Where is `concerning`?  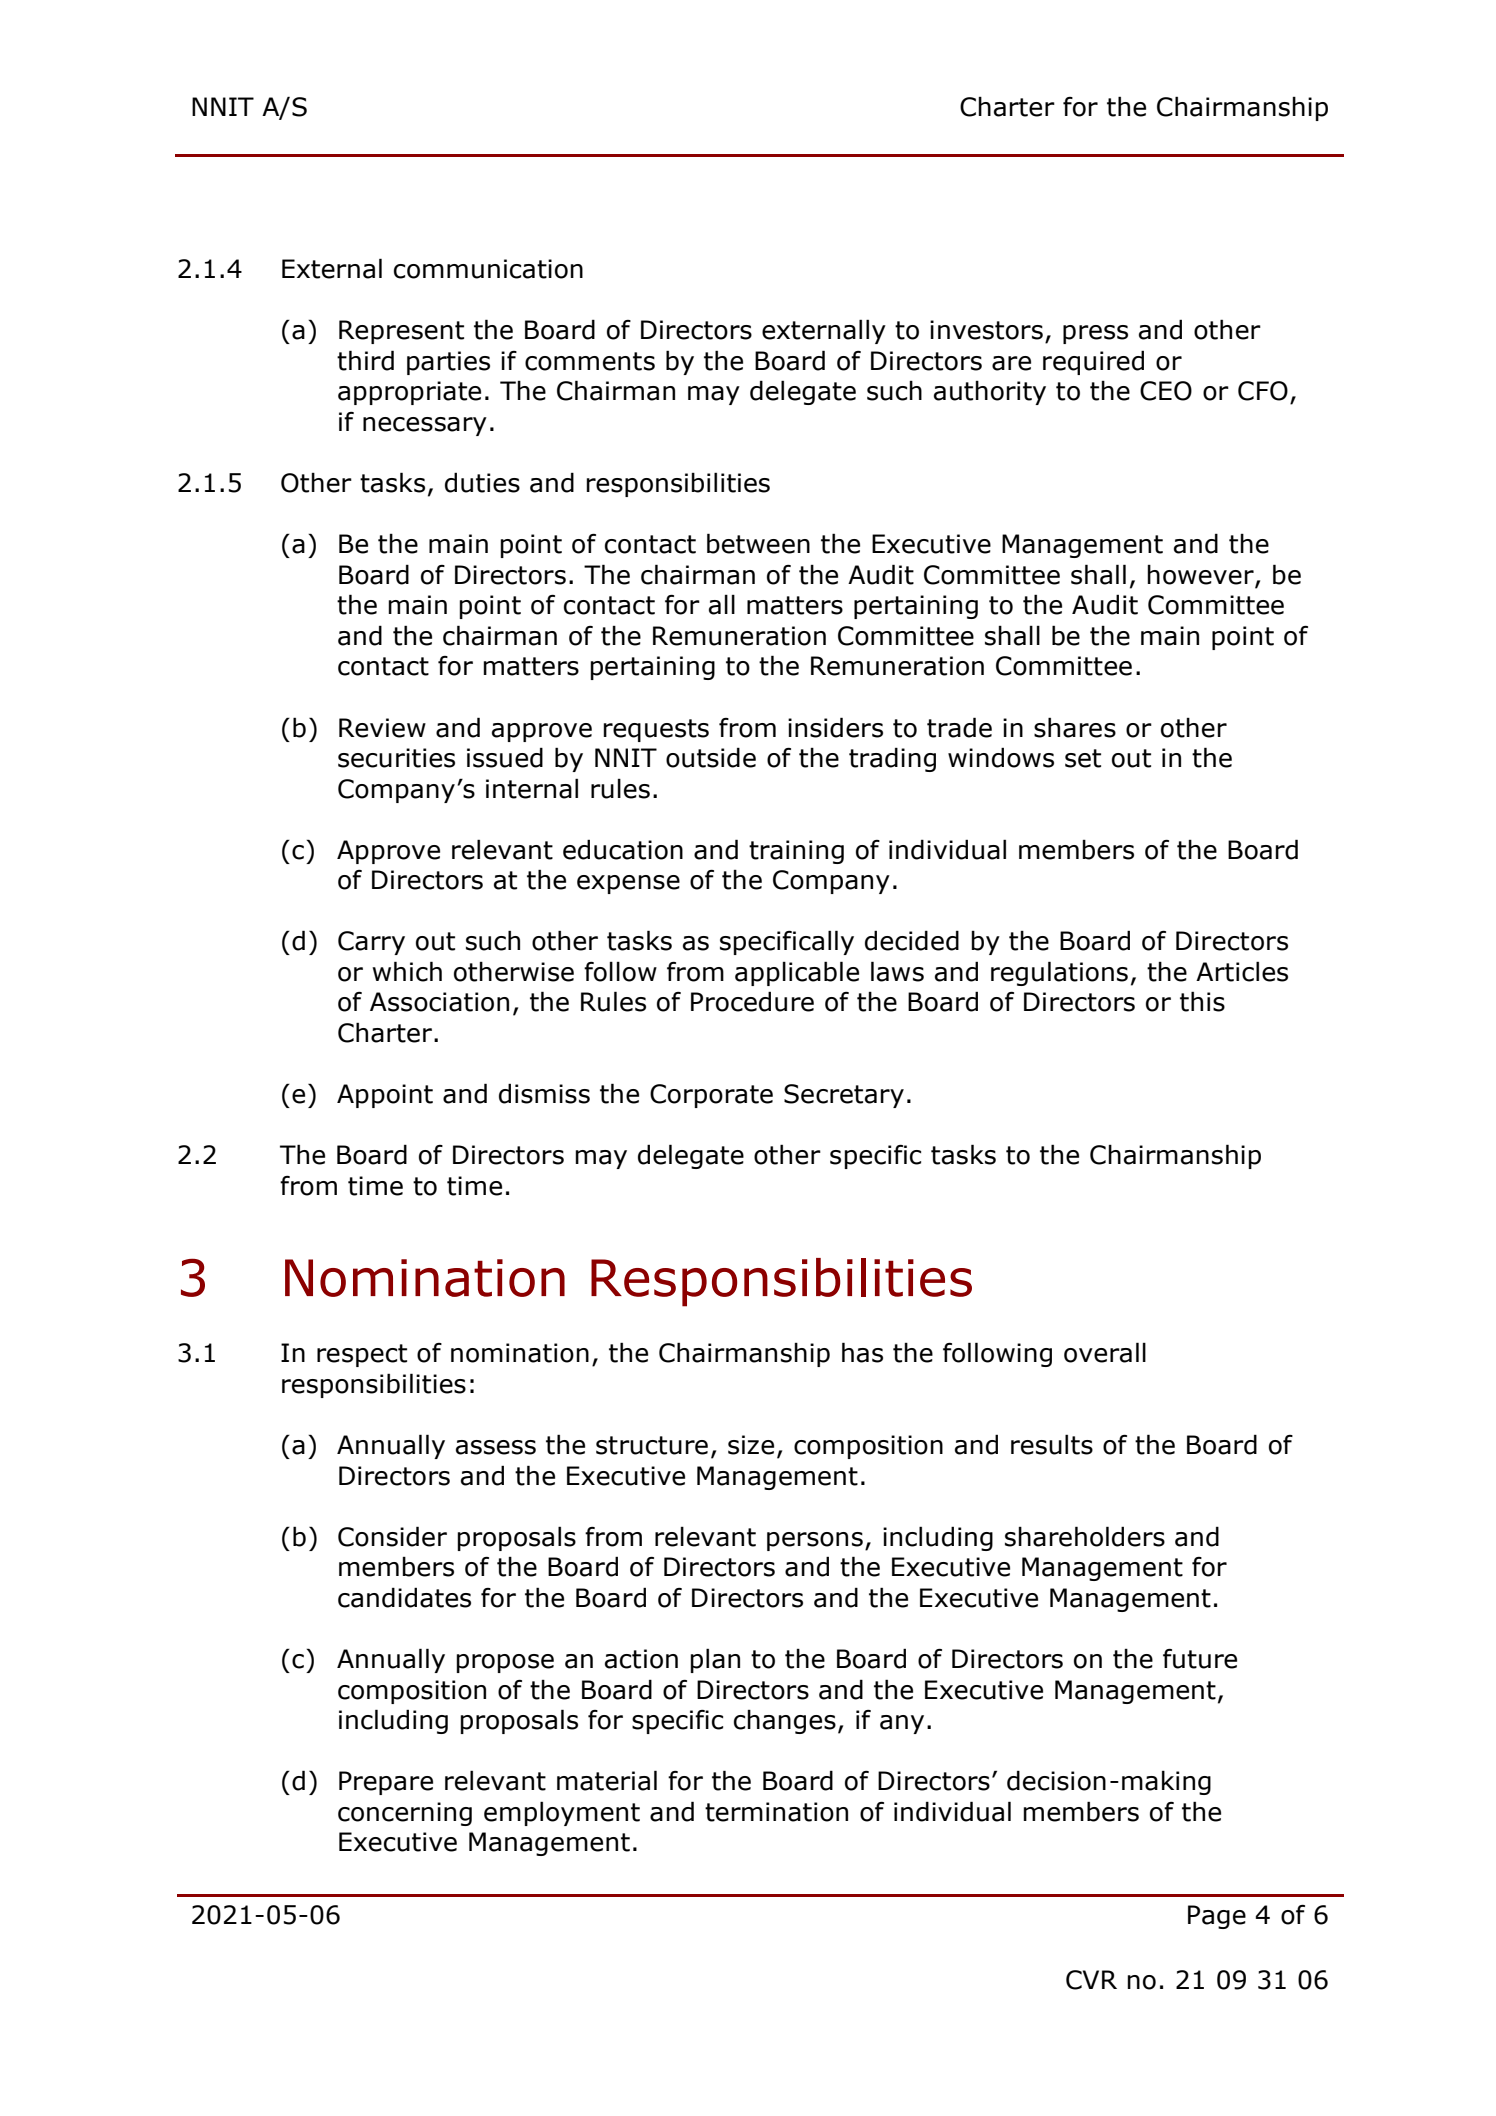 concerning is located at coordinates (405, 1814).
